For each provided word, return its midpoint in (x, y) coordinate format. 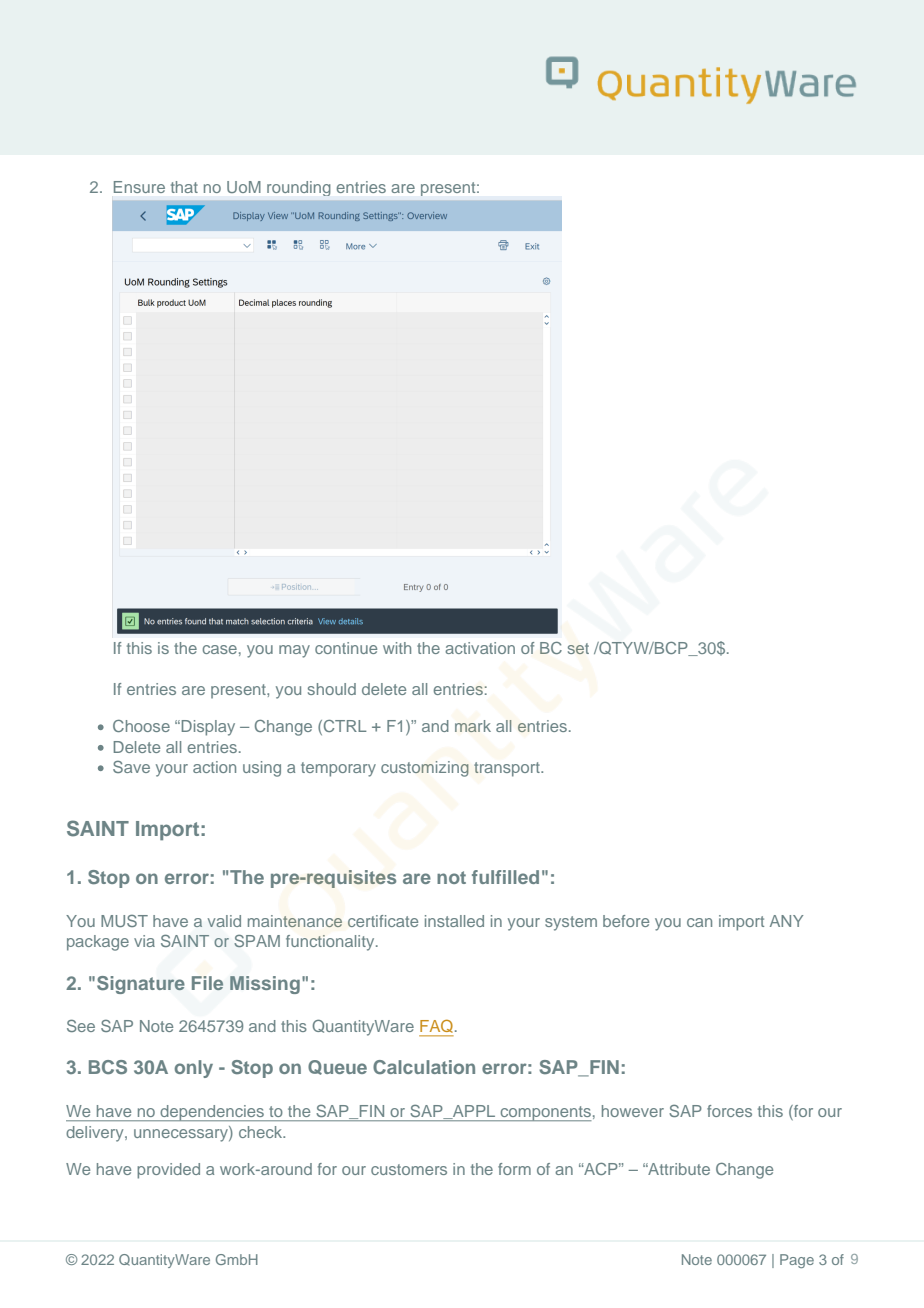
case (220, 649)
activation (480, 648)
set (578, 648)
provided (168, 1171)
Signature (141, 985)
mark (473, 726)
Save (131, 766)
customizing (425, 769)
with (397, 648)
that (184, 187)
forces (729, 1111)
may (294, 651)
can (699, 922)
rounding (298, 188)
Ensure (139, 187)
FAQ (436, 1027)
